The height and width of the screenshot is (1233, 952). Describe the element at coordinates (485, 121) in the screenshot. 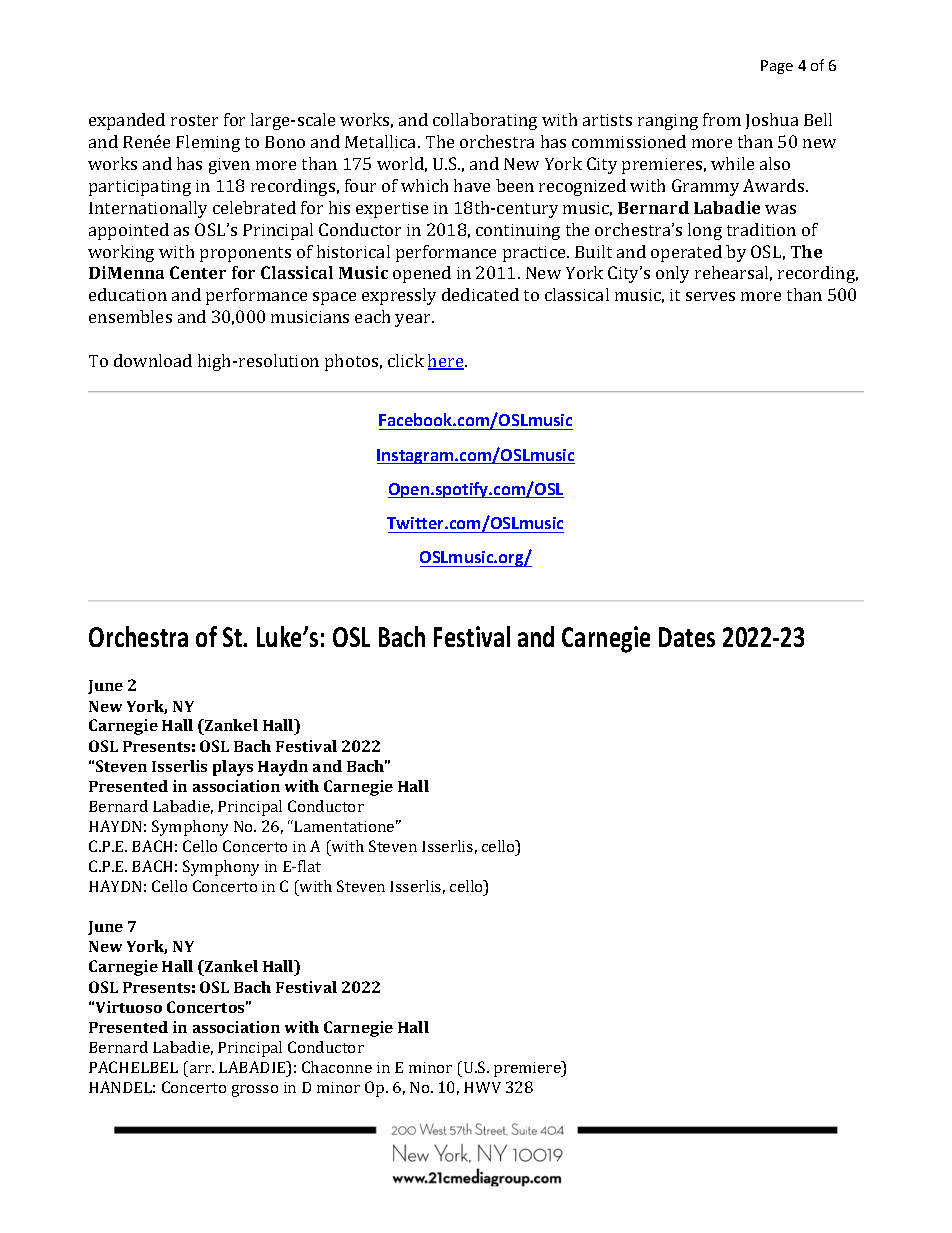

I see `collaborating` at that location.
